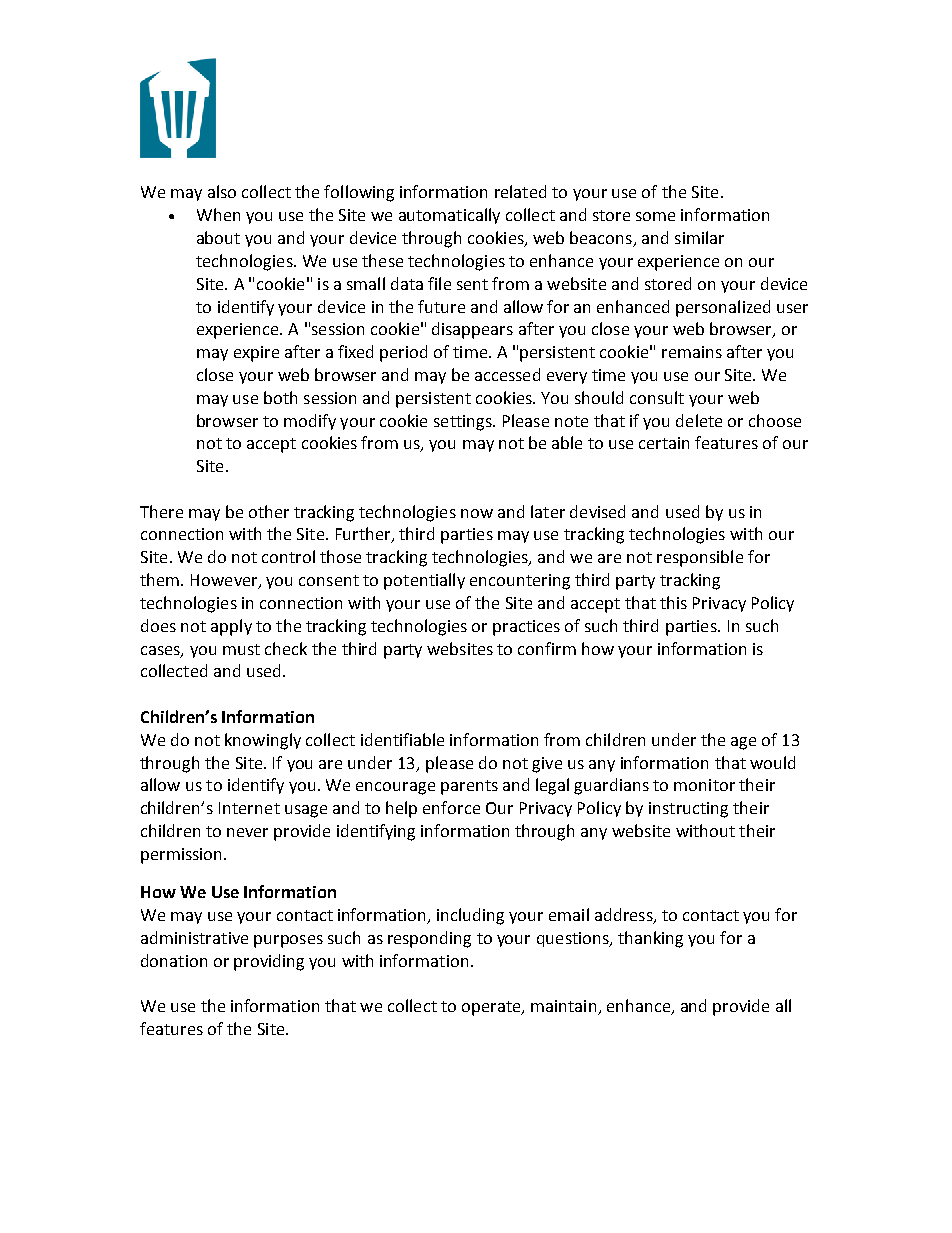 This document has width=952, height=1233. What do you see at coordinates (673, 602) in the document?
I see `this` at bounding box center [673, 602].
